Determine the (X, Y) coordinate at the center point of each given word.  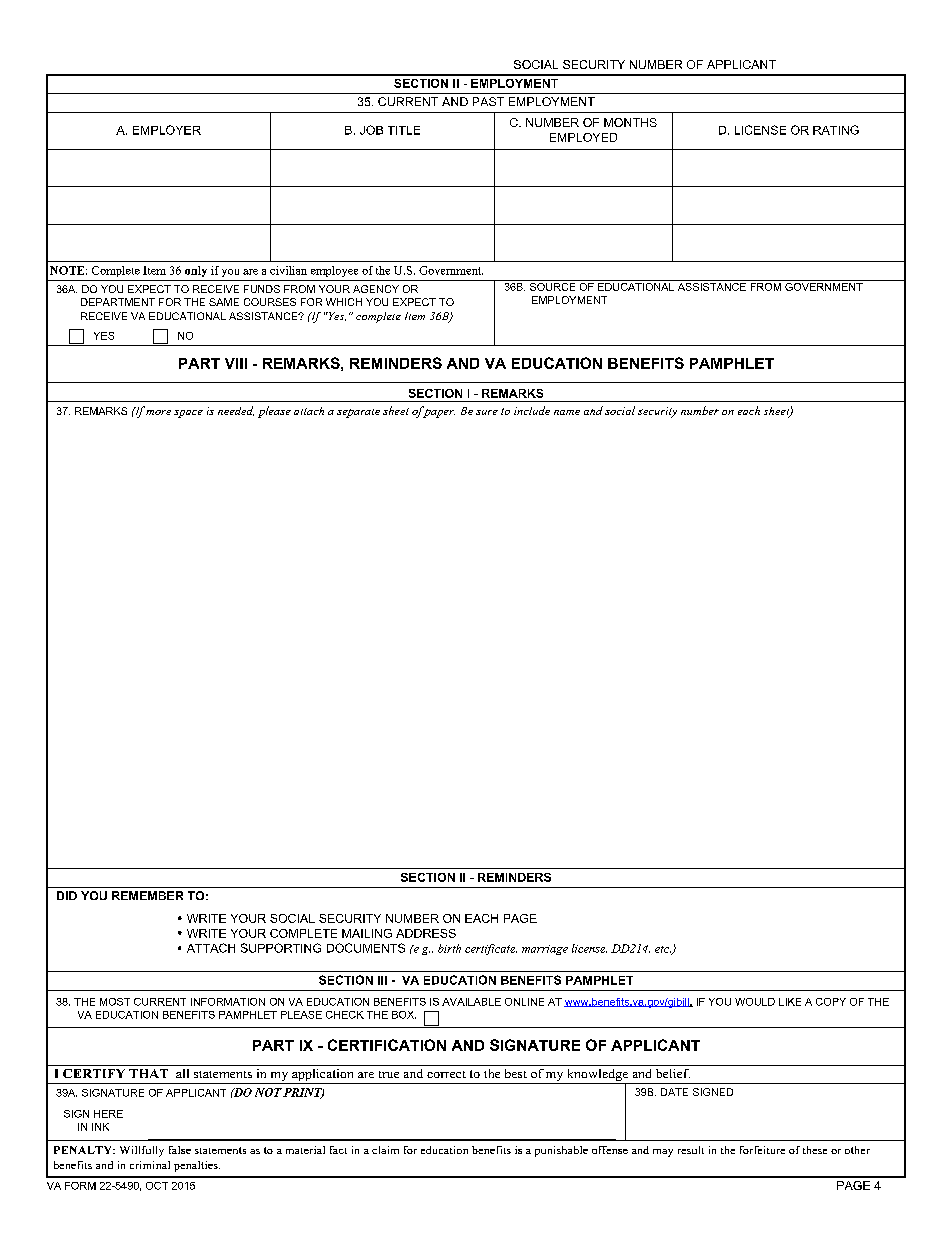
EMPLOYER (167, 130)
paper (438, 412)
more (158, 412)
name (567, 412)
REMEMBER (147, 895)
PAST (488, 101)
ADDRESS (426, 933)
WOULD (755, 1002)
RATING (836, 130)
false (180, 1150)
